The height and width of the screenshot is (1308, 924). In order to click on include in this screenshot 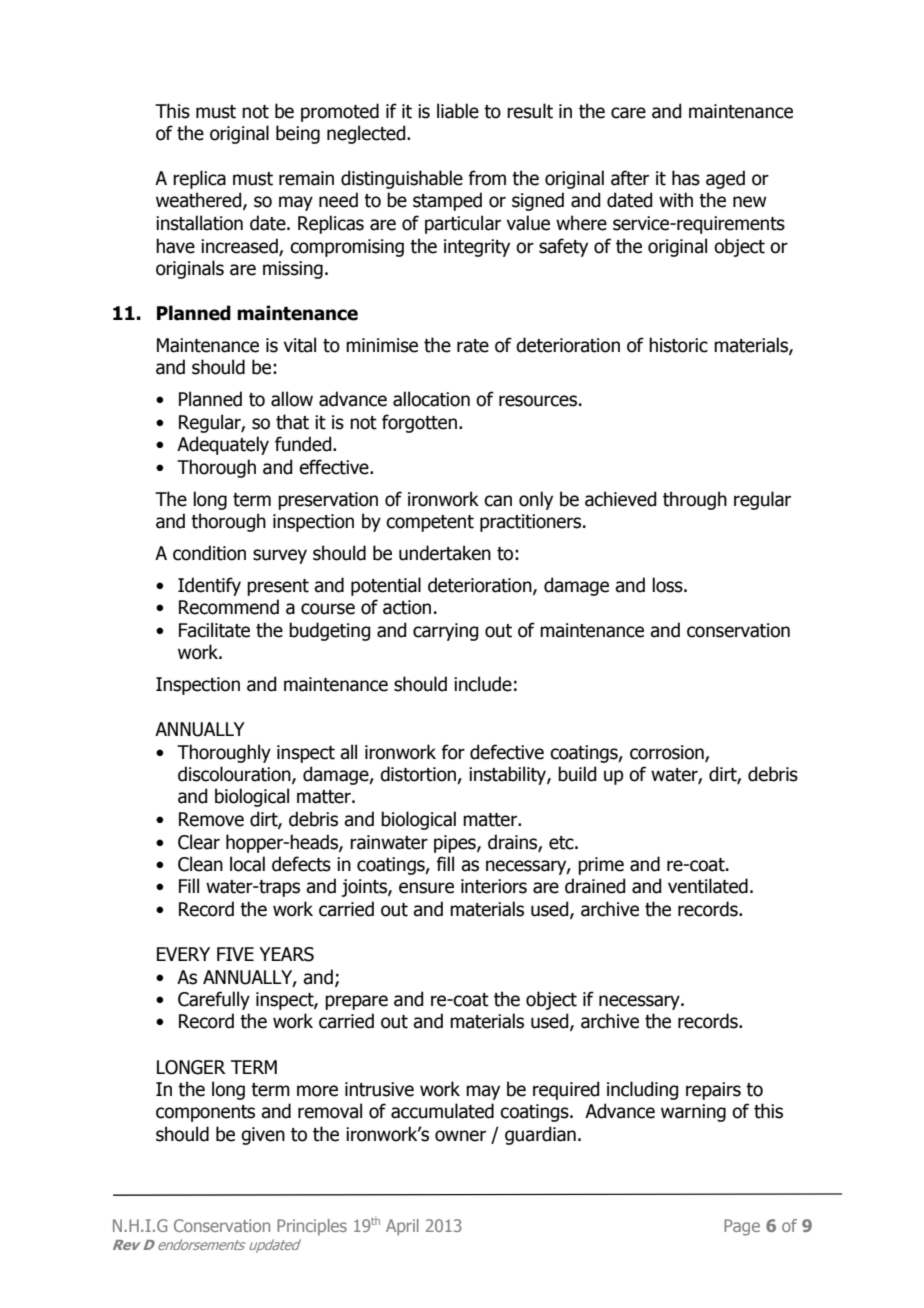, I will do `click(483, 684)`.
